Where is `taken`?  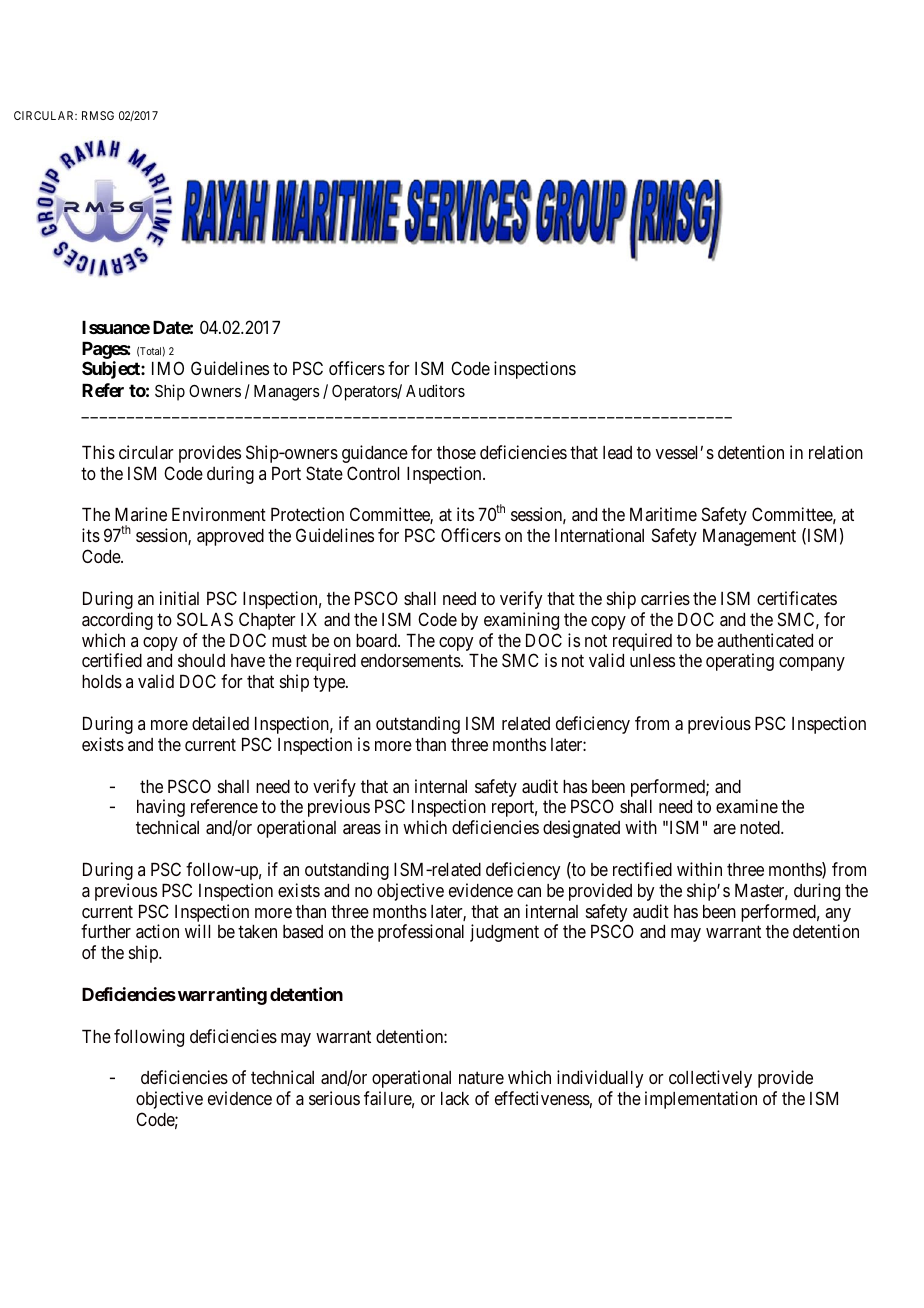 taken is located at coordinates (257, 932).
